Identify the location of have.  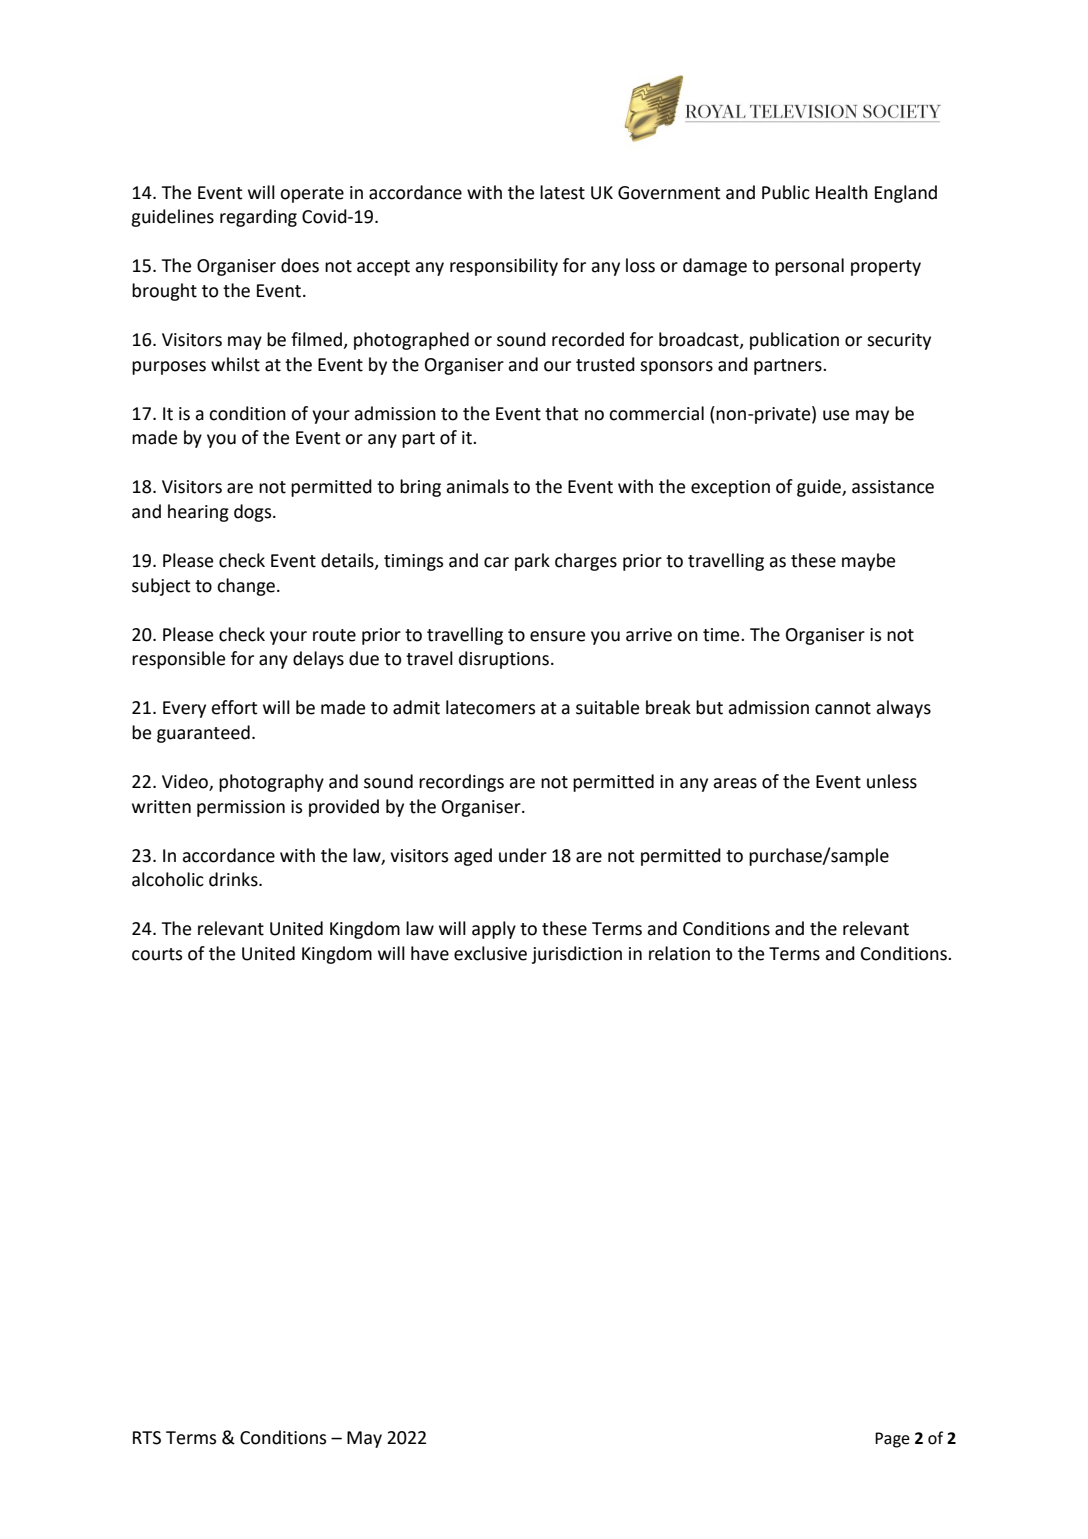
(430, 953).
